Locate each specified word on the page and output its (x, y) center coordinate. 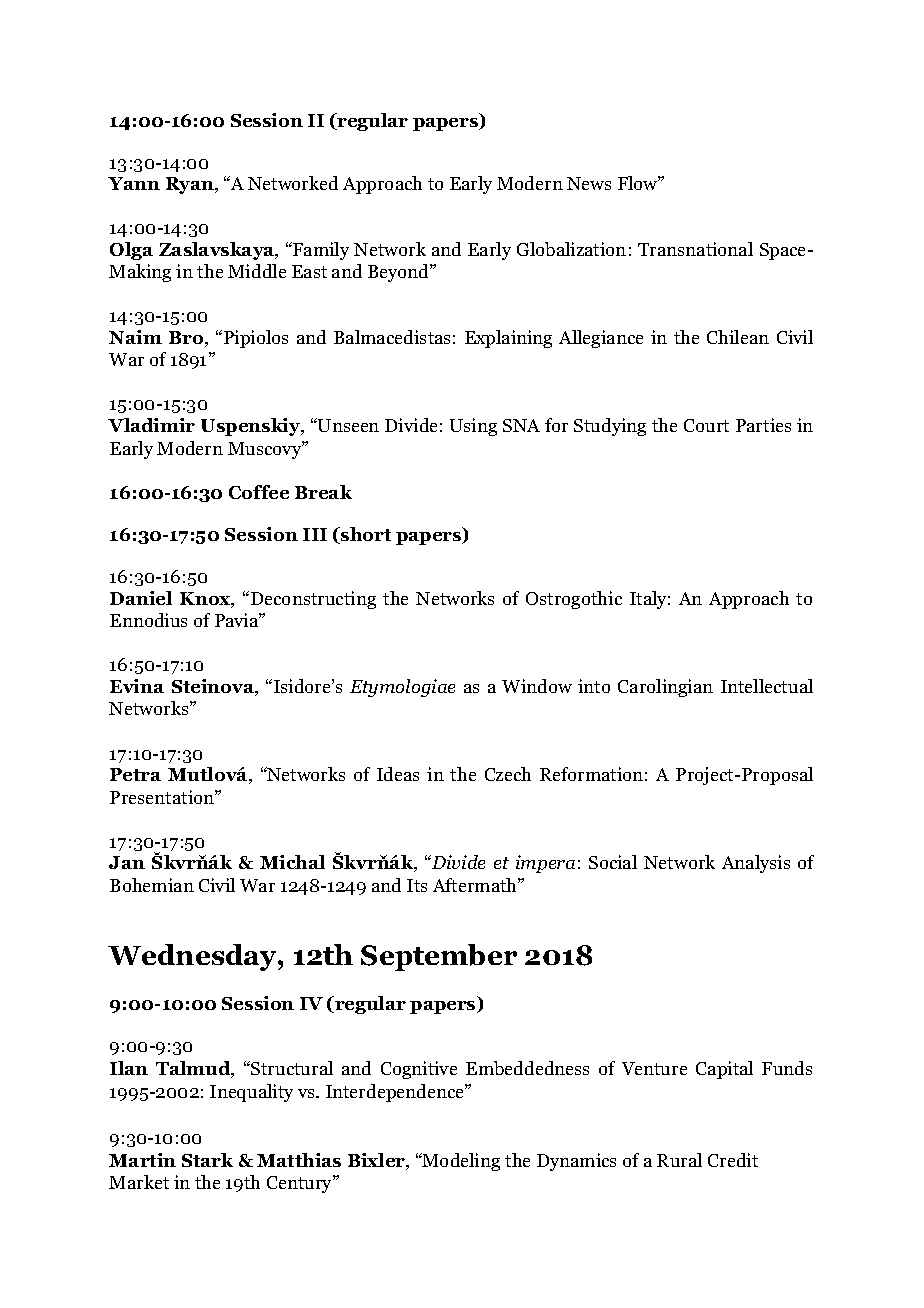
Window (537, 686)
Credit (733, 1160)
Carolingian (665, 688)
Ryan (191, 185)
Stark (207, 1160)
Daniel (141, 598)
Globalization (571, 249)
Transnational (695, 249)
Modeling (460, 1162)
